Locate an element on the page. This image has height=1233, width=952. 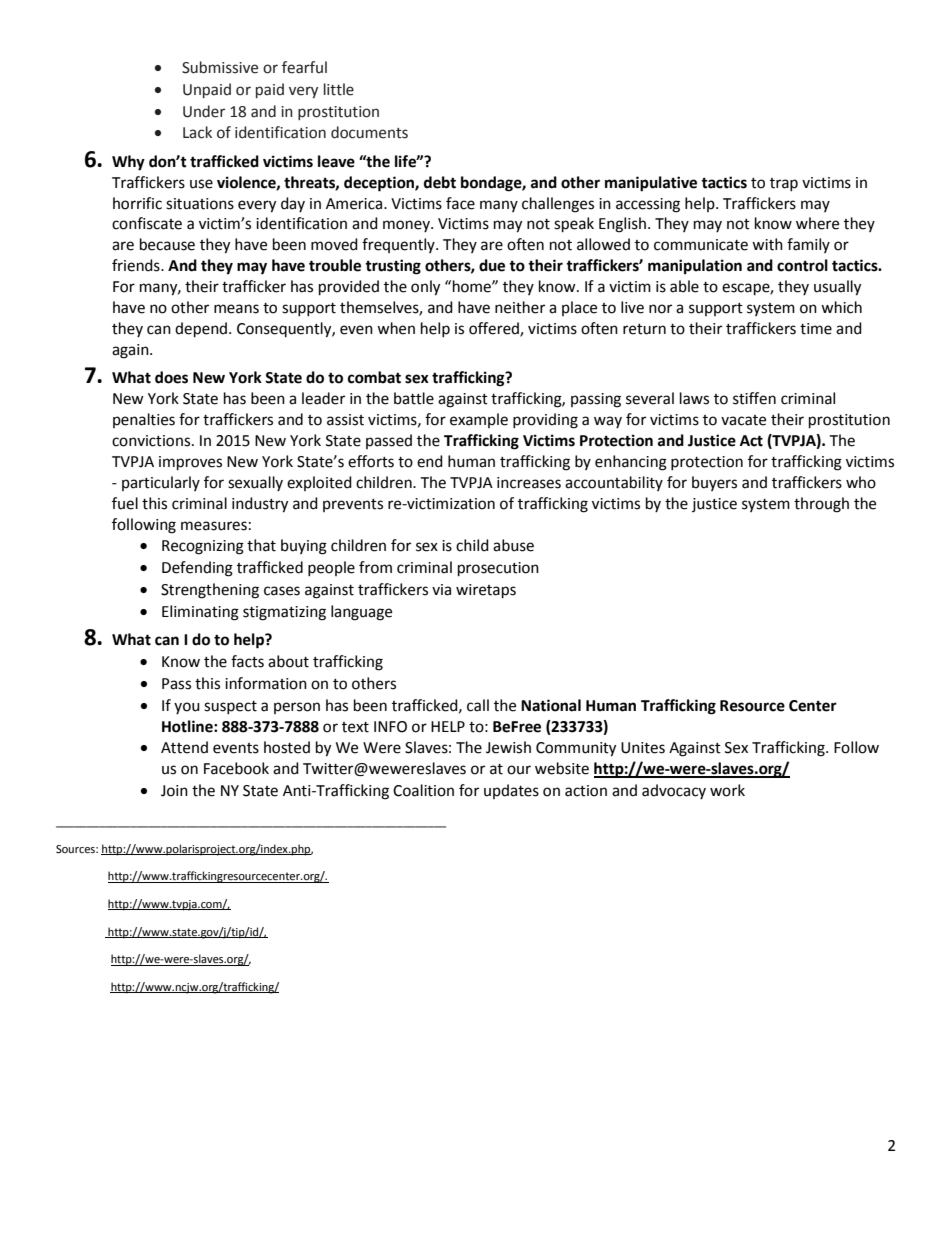
Strengthening is located at coordinates (210, 591).
